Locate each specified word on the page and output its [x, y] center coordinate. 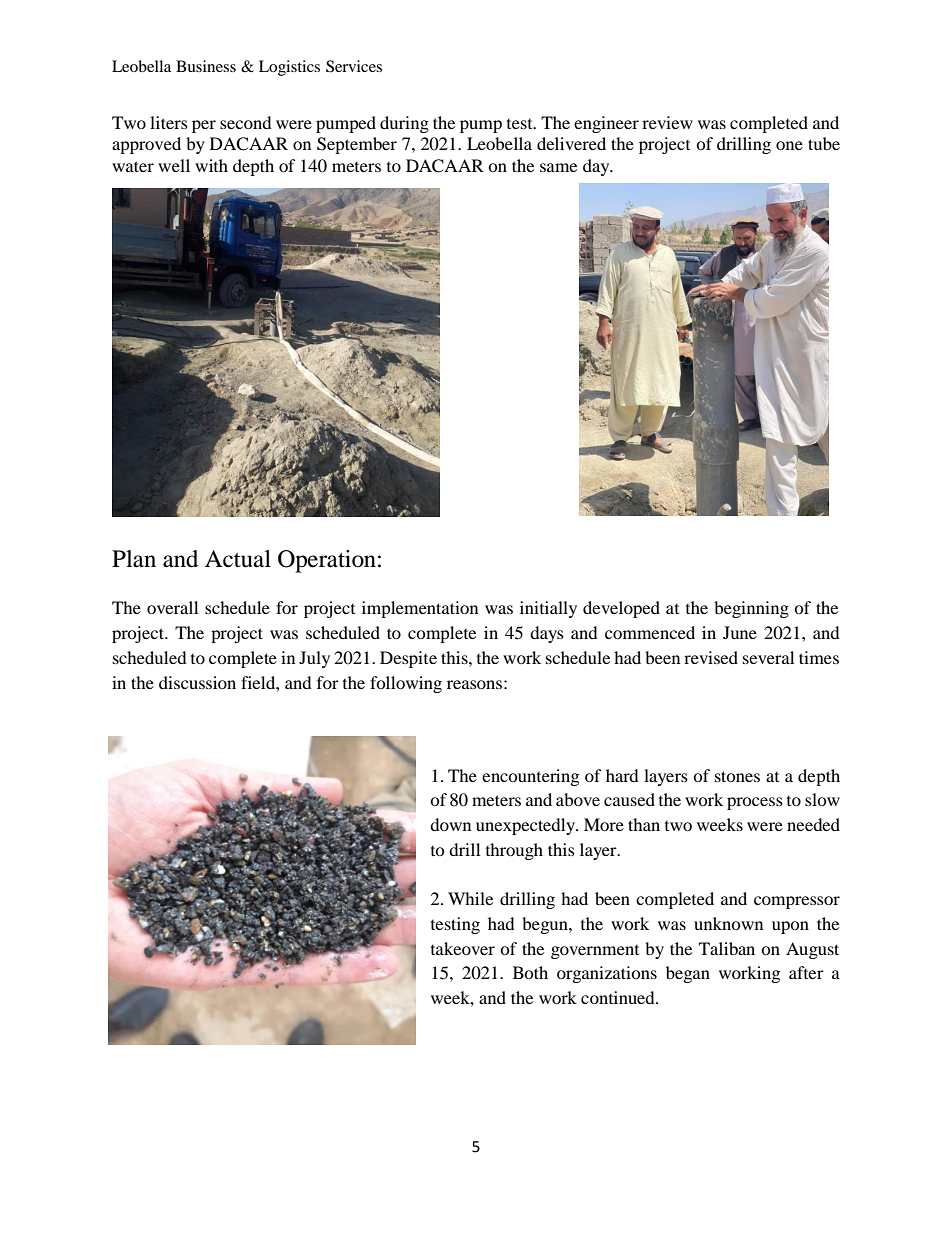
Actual [238, 559]
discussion [197, 682]
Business [206, 66]
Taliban [727, 948]
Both [530, 972]
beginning [751, 609]
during [404, 124]
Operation [327, 561]
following [406, 684]
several [768, 657]
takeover [463, 948]
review [667, 122]
